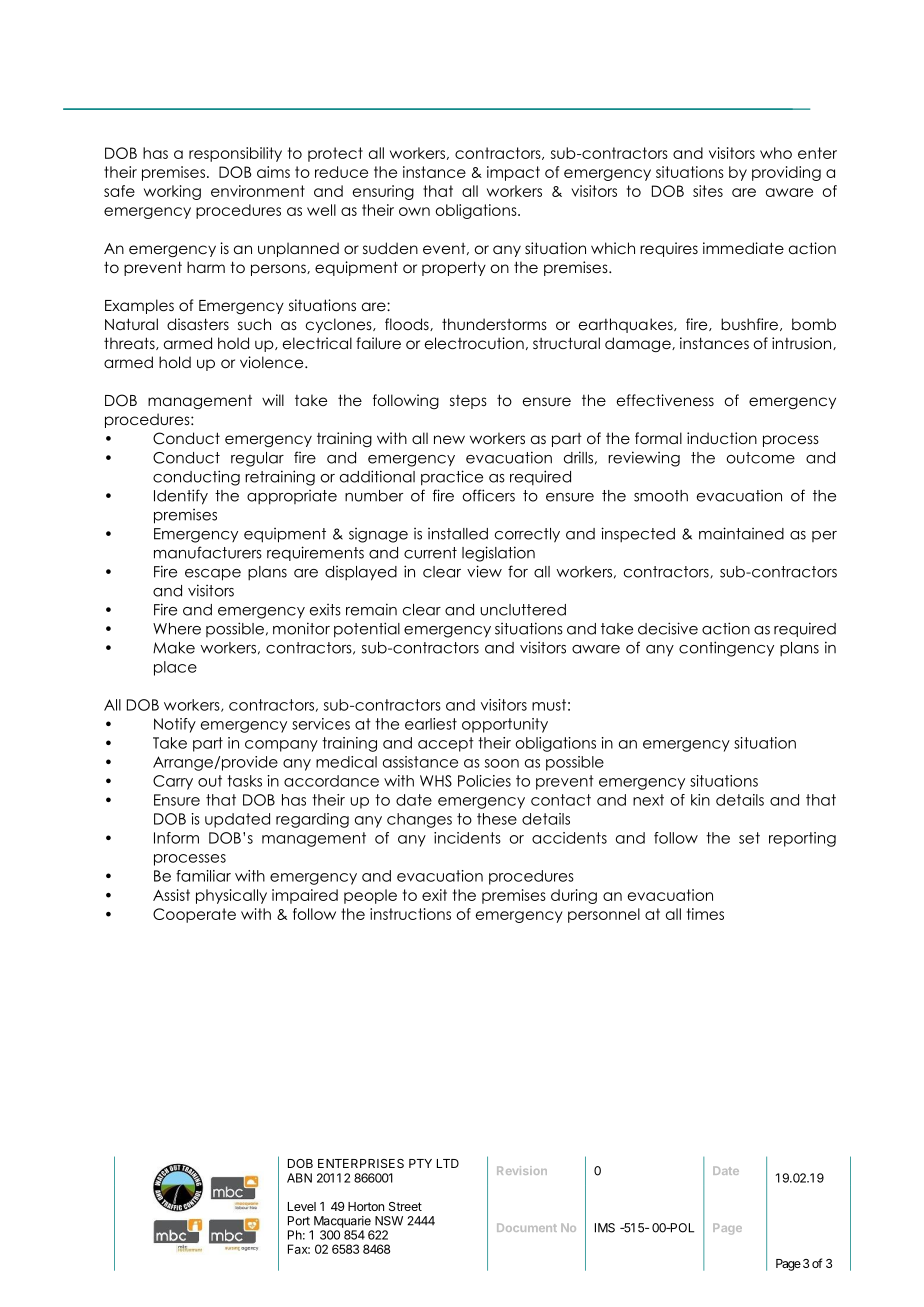 The height and width of the page is (1307, 924). Describe the element at coordinates (749, 838) in the page. I see `set` at that location.
